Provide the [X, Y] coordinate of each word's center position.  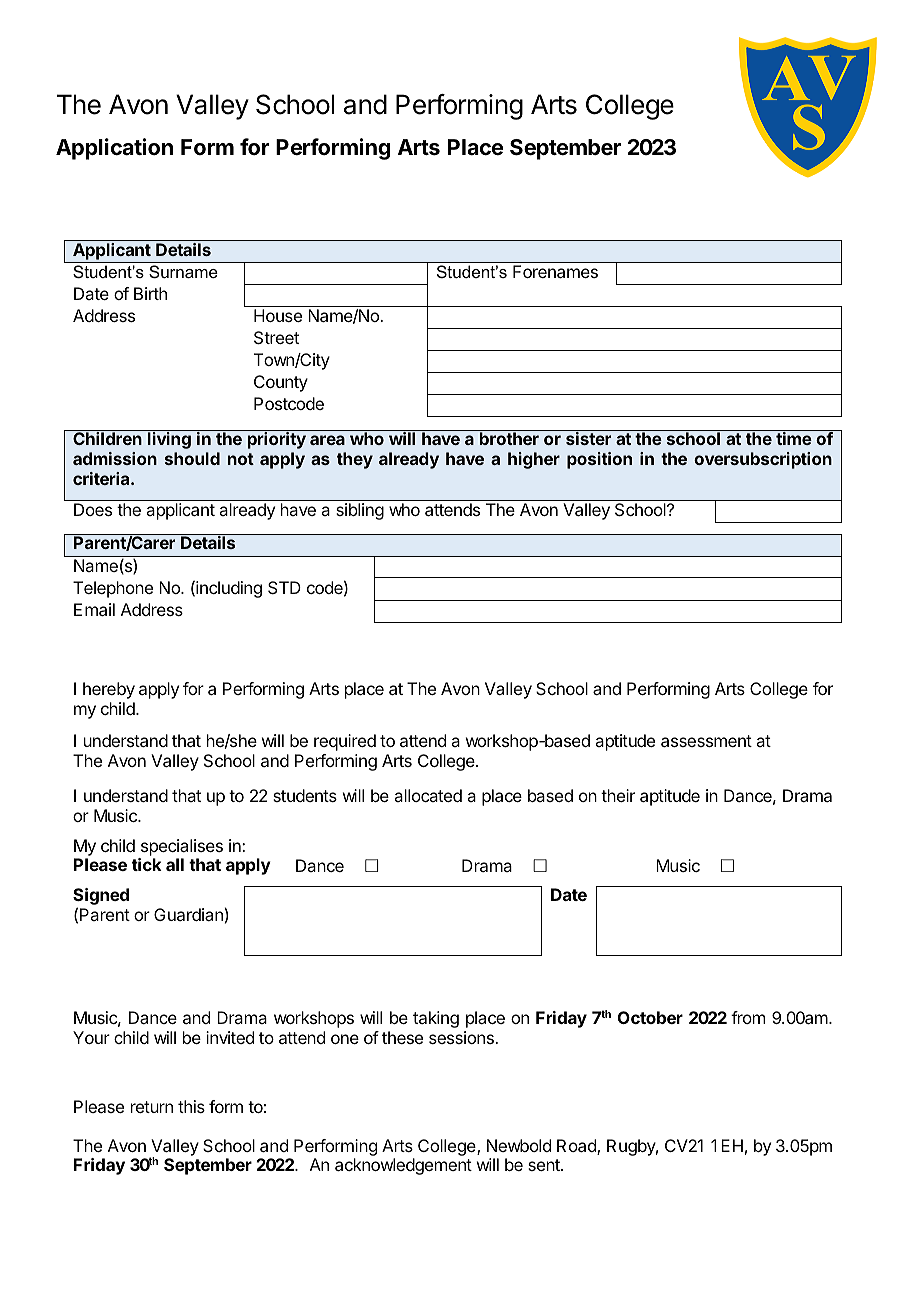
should [192, 458]
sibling [360, 511]
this [191, 1106]
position [599, 460]
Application [114, 149]
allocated [428, 795]
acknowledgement [403, 1166]
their [618, 795]
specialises [182, 847]
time [794, 438]
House [278, 315]
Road [577, 1147]
